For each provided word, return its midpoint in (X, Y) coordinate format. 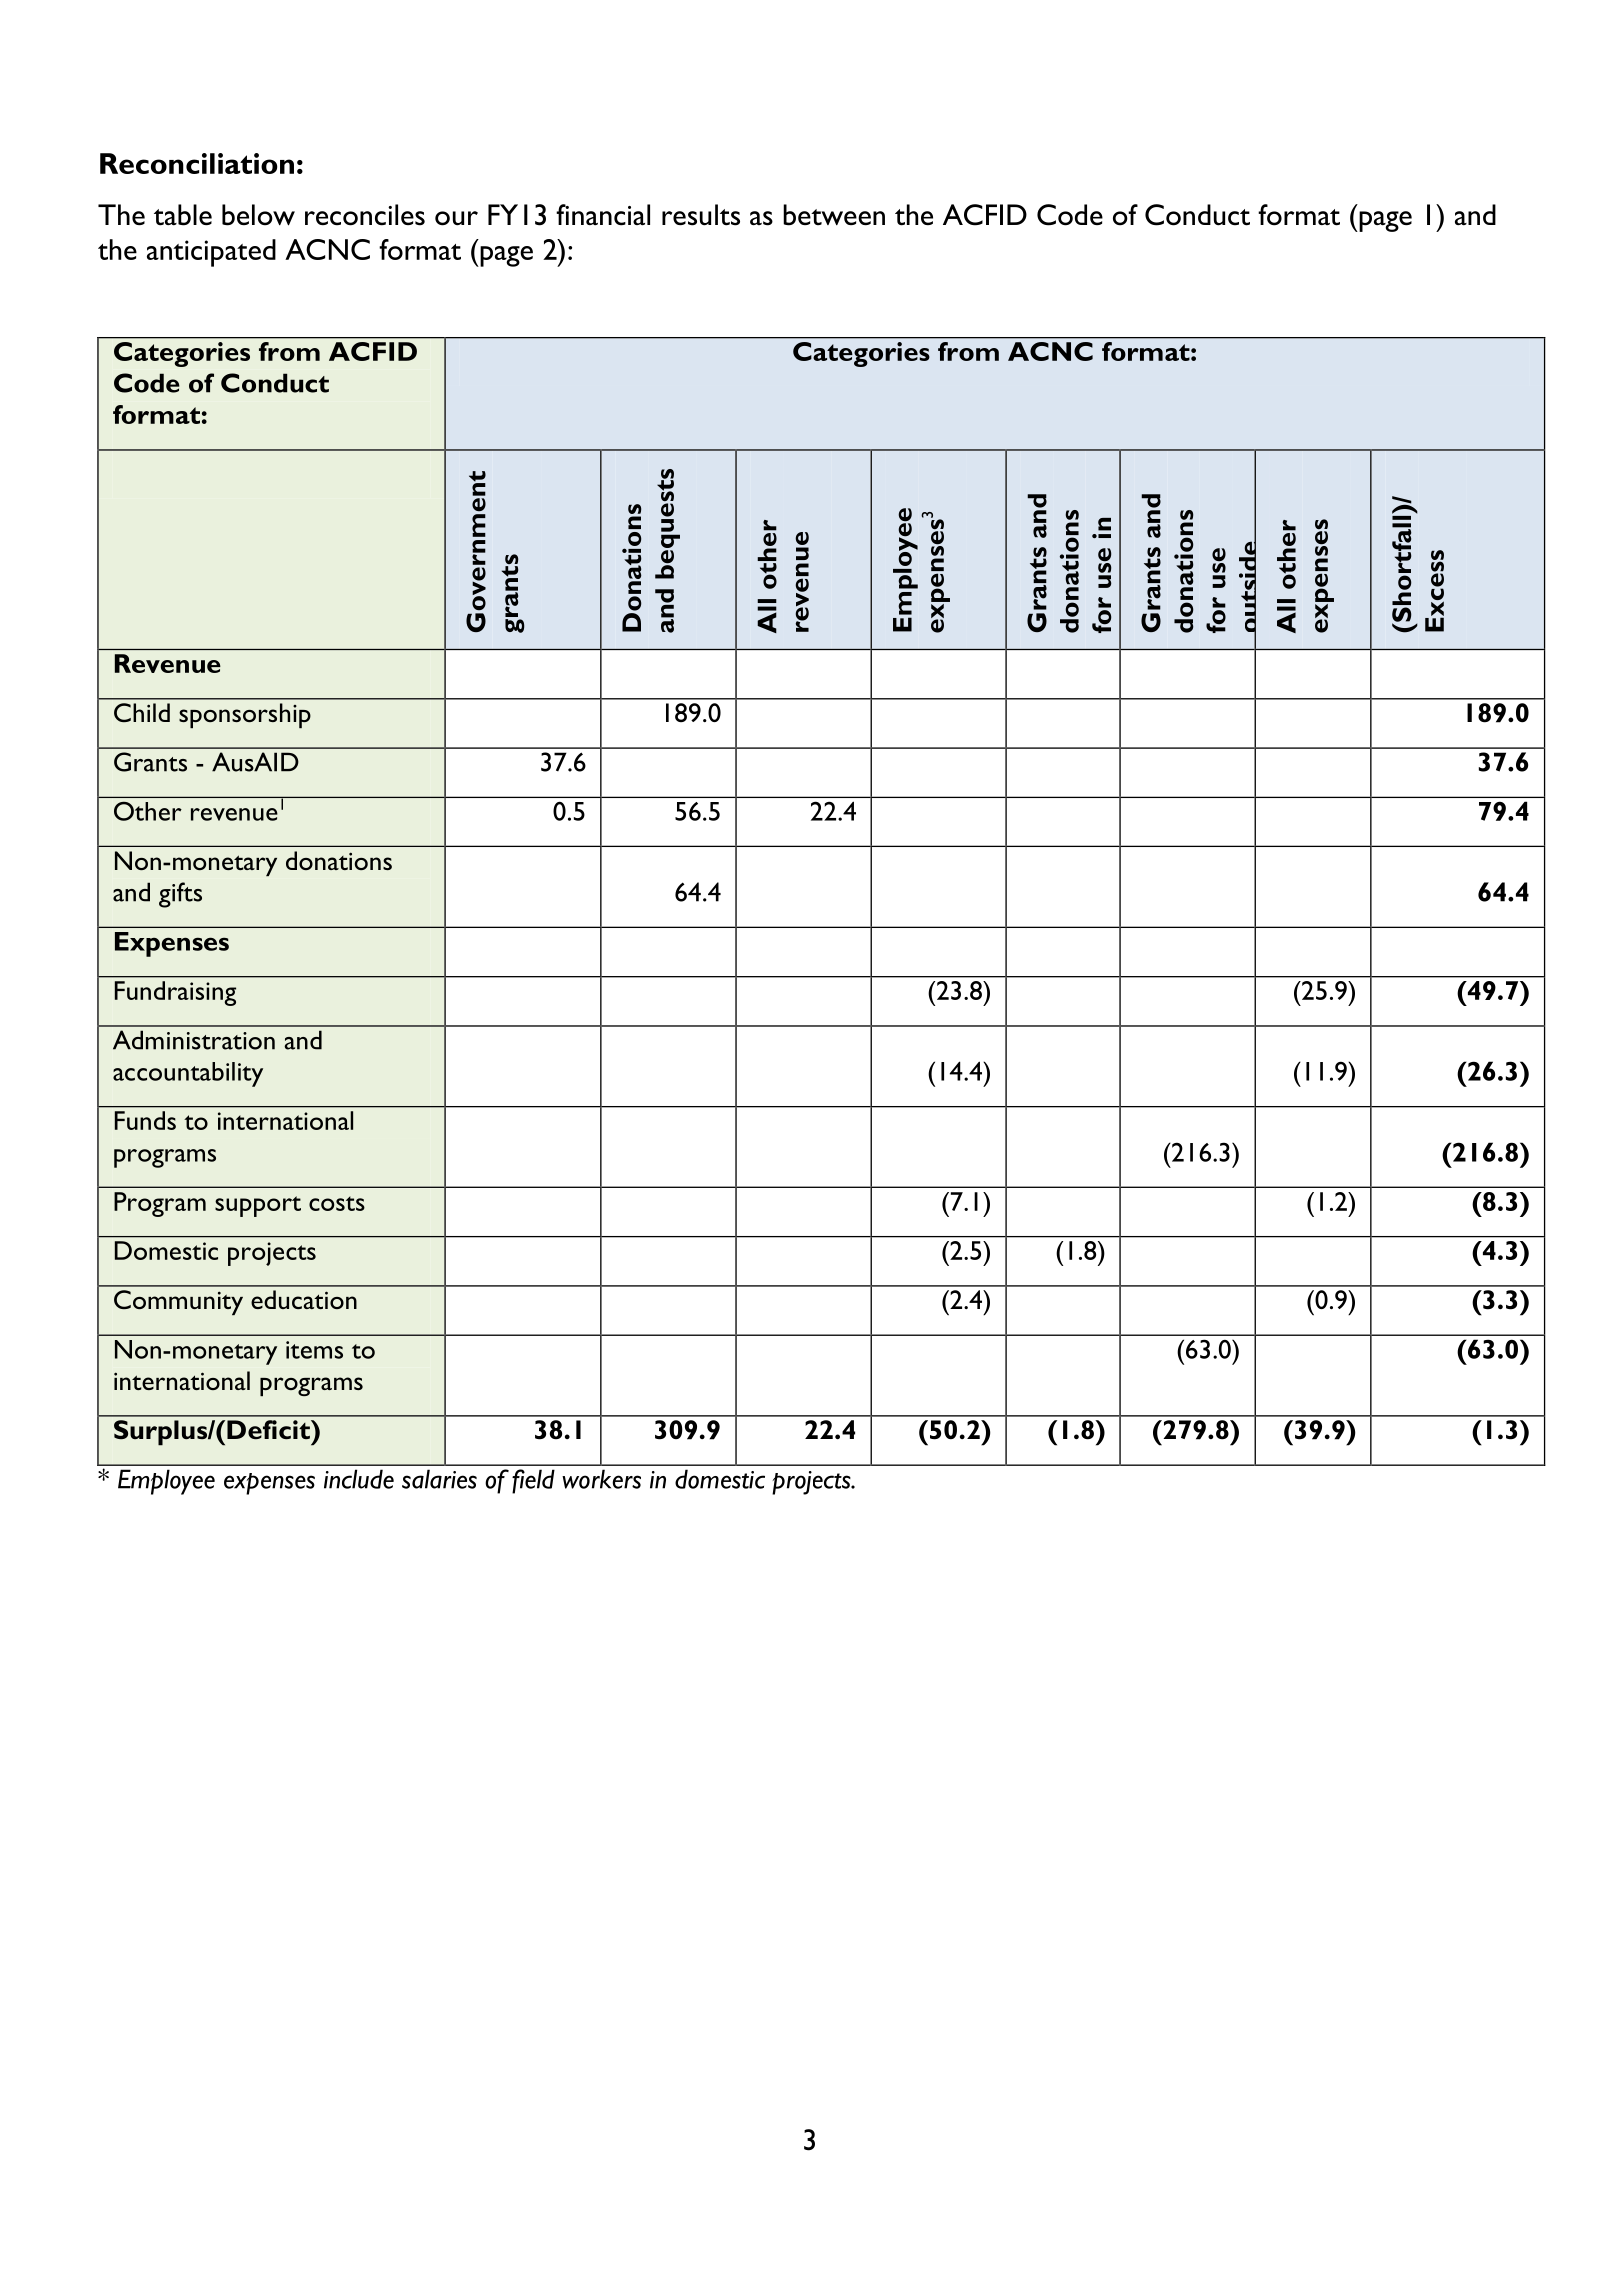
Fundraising (175, 993)
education (304, 1299)
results (701, 215)
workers (601, 1479)
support (258, 1206)
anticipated (211, 253)
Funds (145, 1120)
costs (337, 1203)
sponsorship (245, 715)
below (258, 215)
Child (142, 712)
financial (603, 215)
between (834, 215)
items (314, 1350)
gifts (180, 895)
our (456, 218)
